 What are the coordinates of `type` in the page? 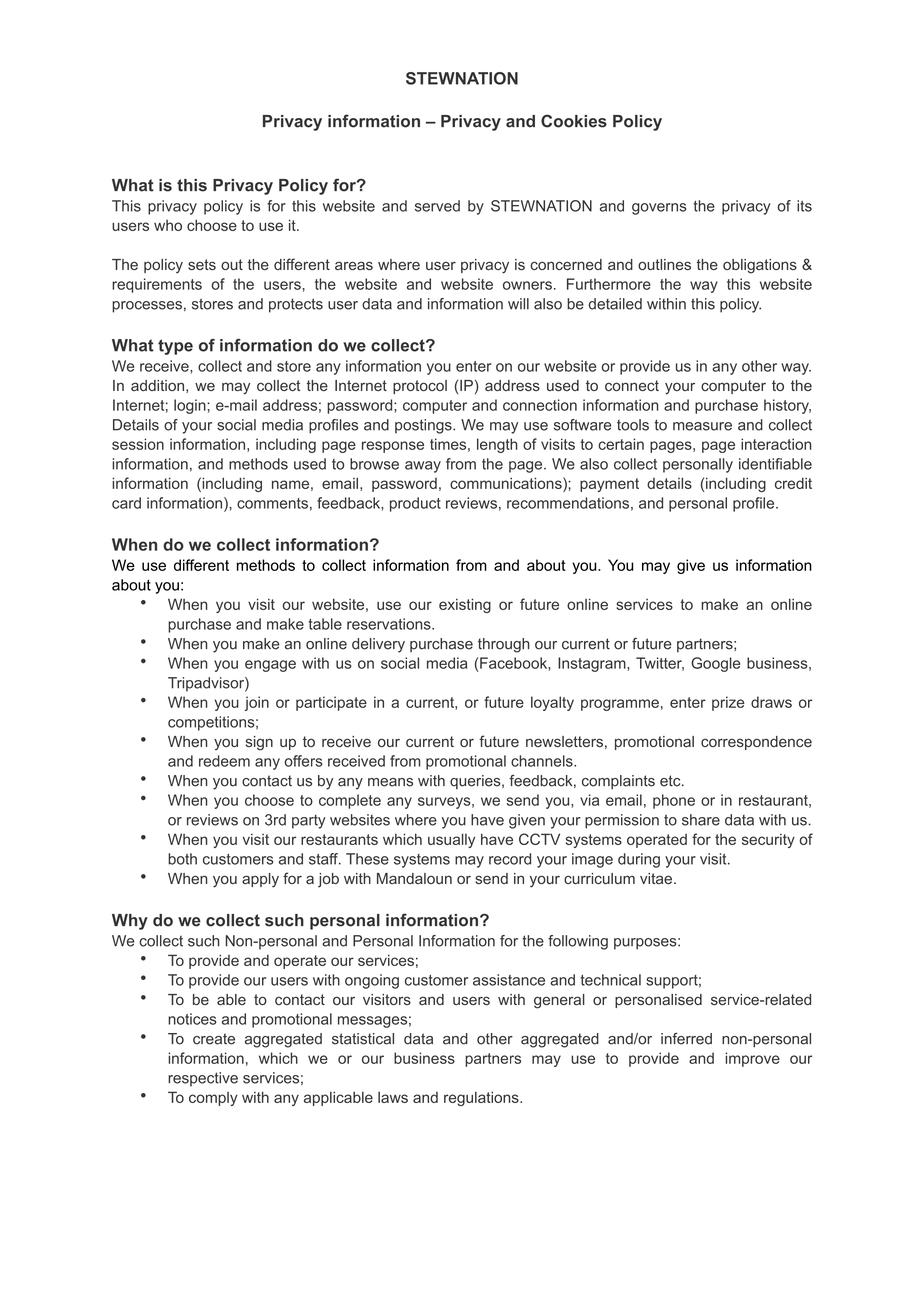 It's located at (175, 347).
